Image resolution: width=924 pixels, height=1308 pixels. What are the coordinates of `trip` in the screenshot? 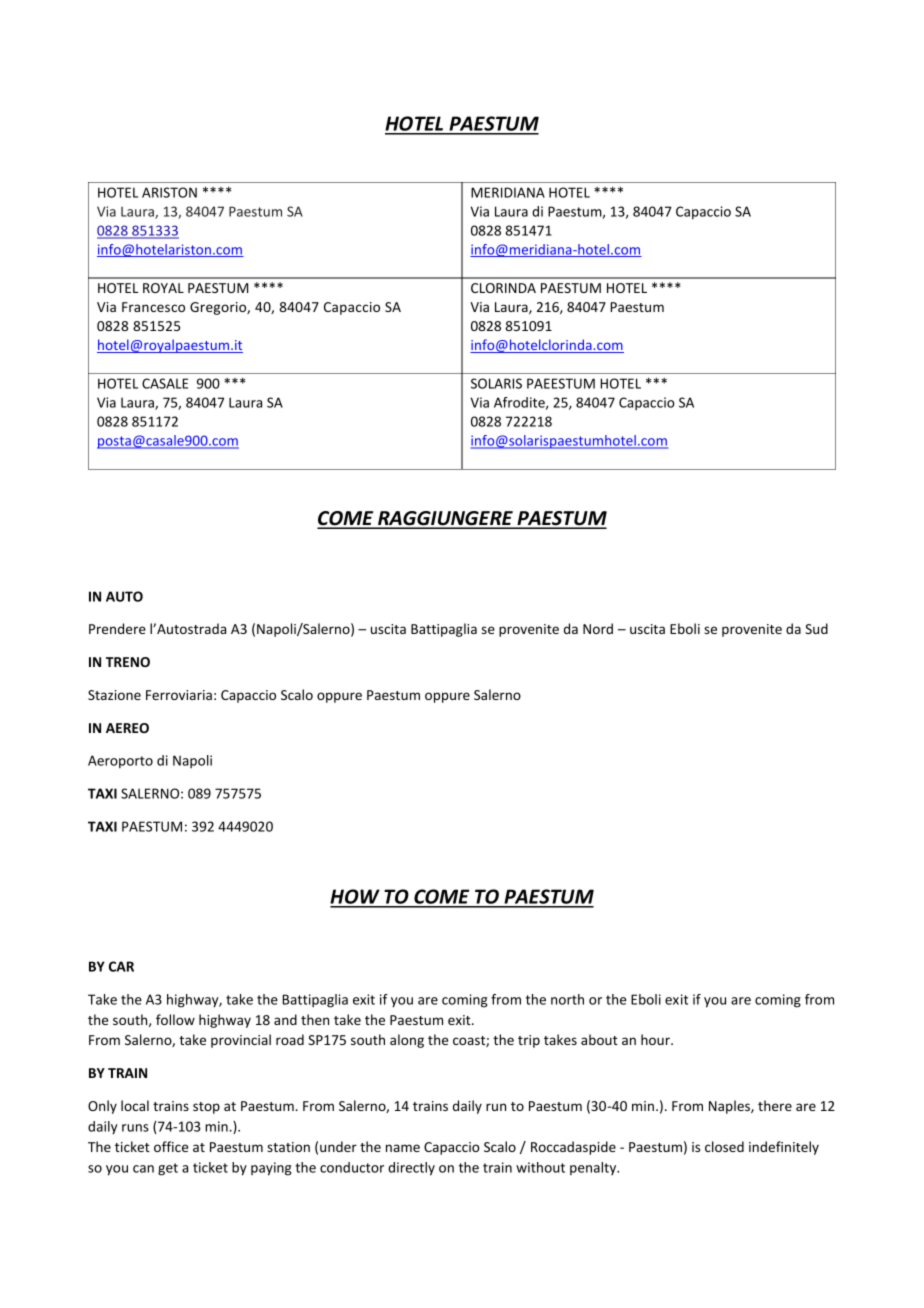 It's located at (529, 1041).
